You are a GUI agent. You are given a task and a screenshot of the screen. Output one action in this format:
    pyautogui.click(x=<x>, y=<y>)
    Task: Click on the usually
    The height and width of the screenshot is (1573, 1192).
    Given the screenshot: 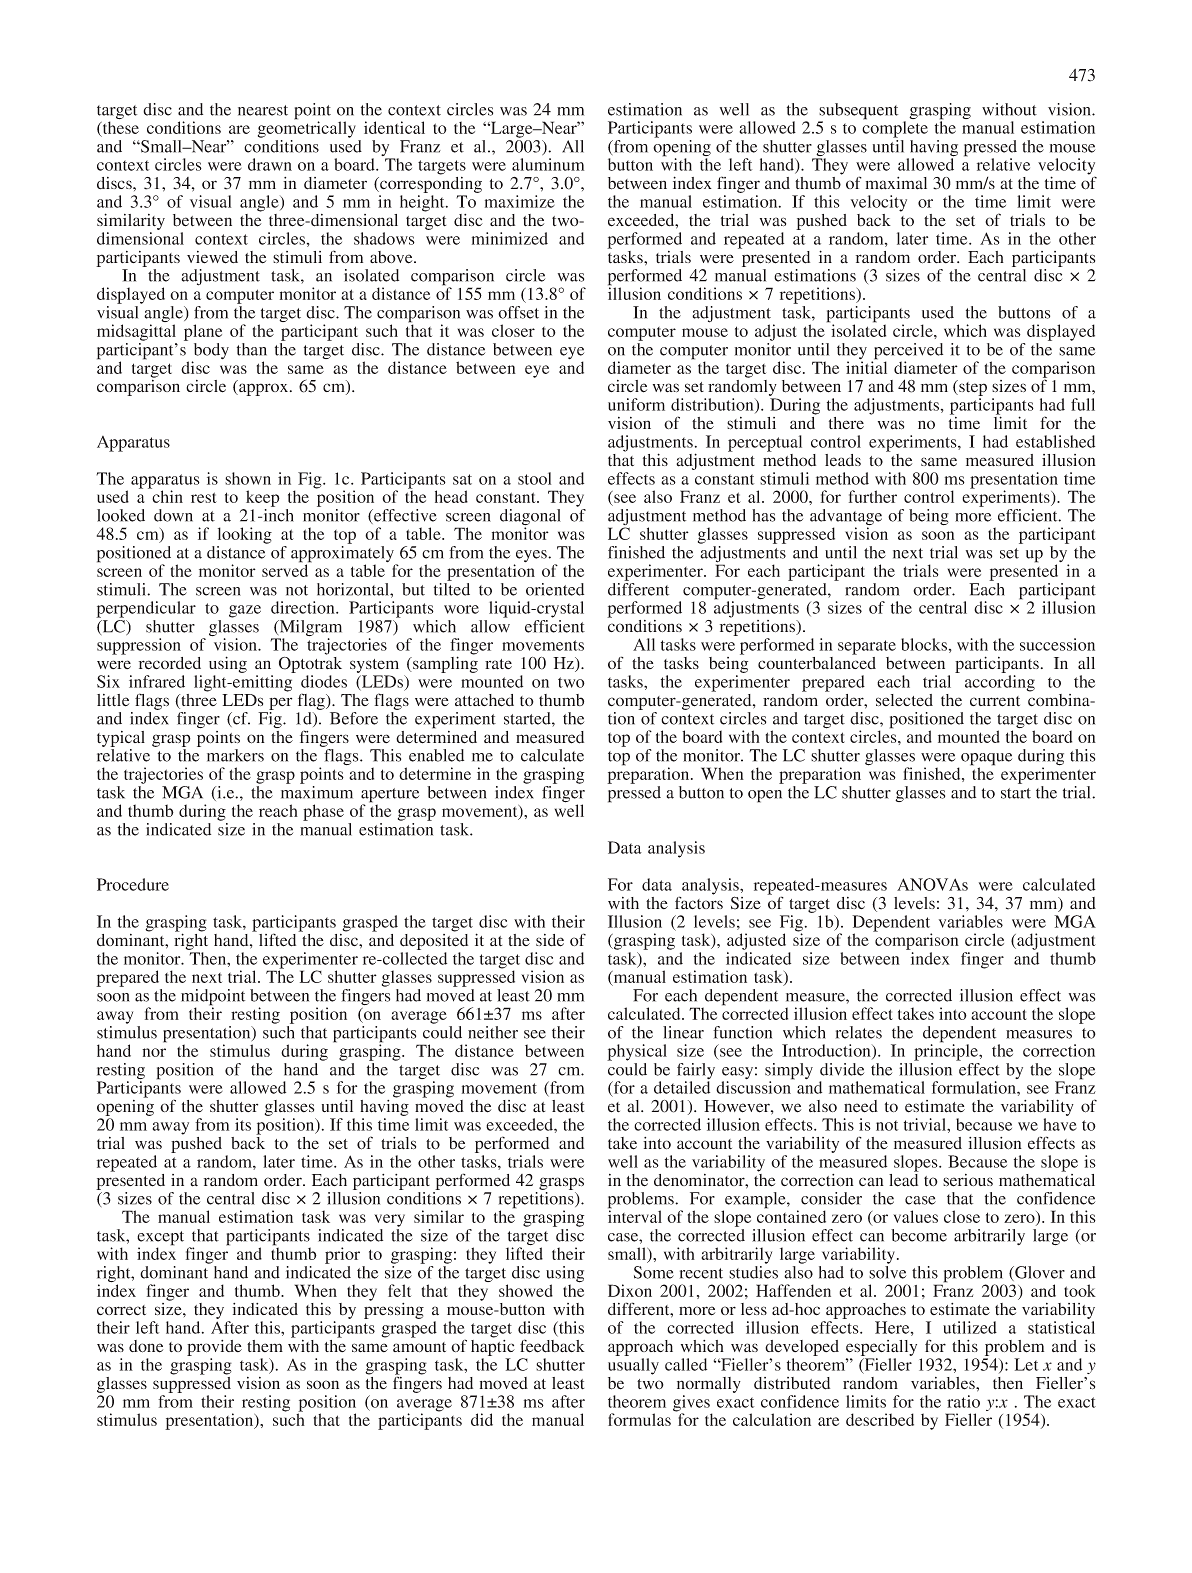 What is the action you would take?
    pyautogui.click(x=633, y=1366)
